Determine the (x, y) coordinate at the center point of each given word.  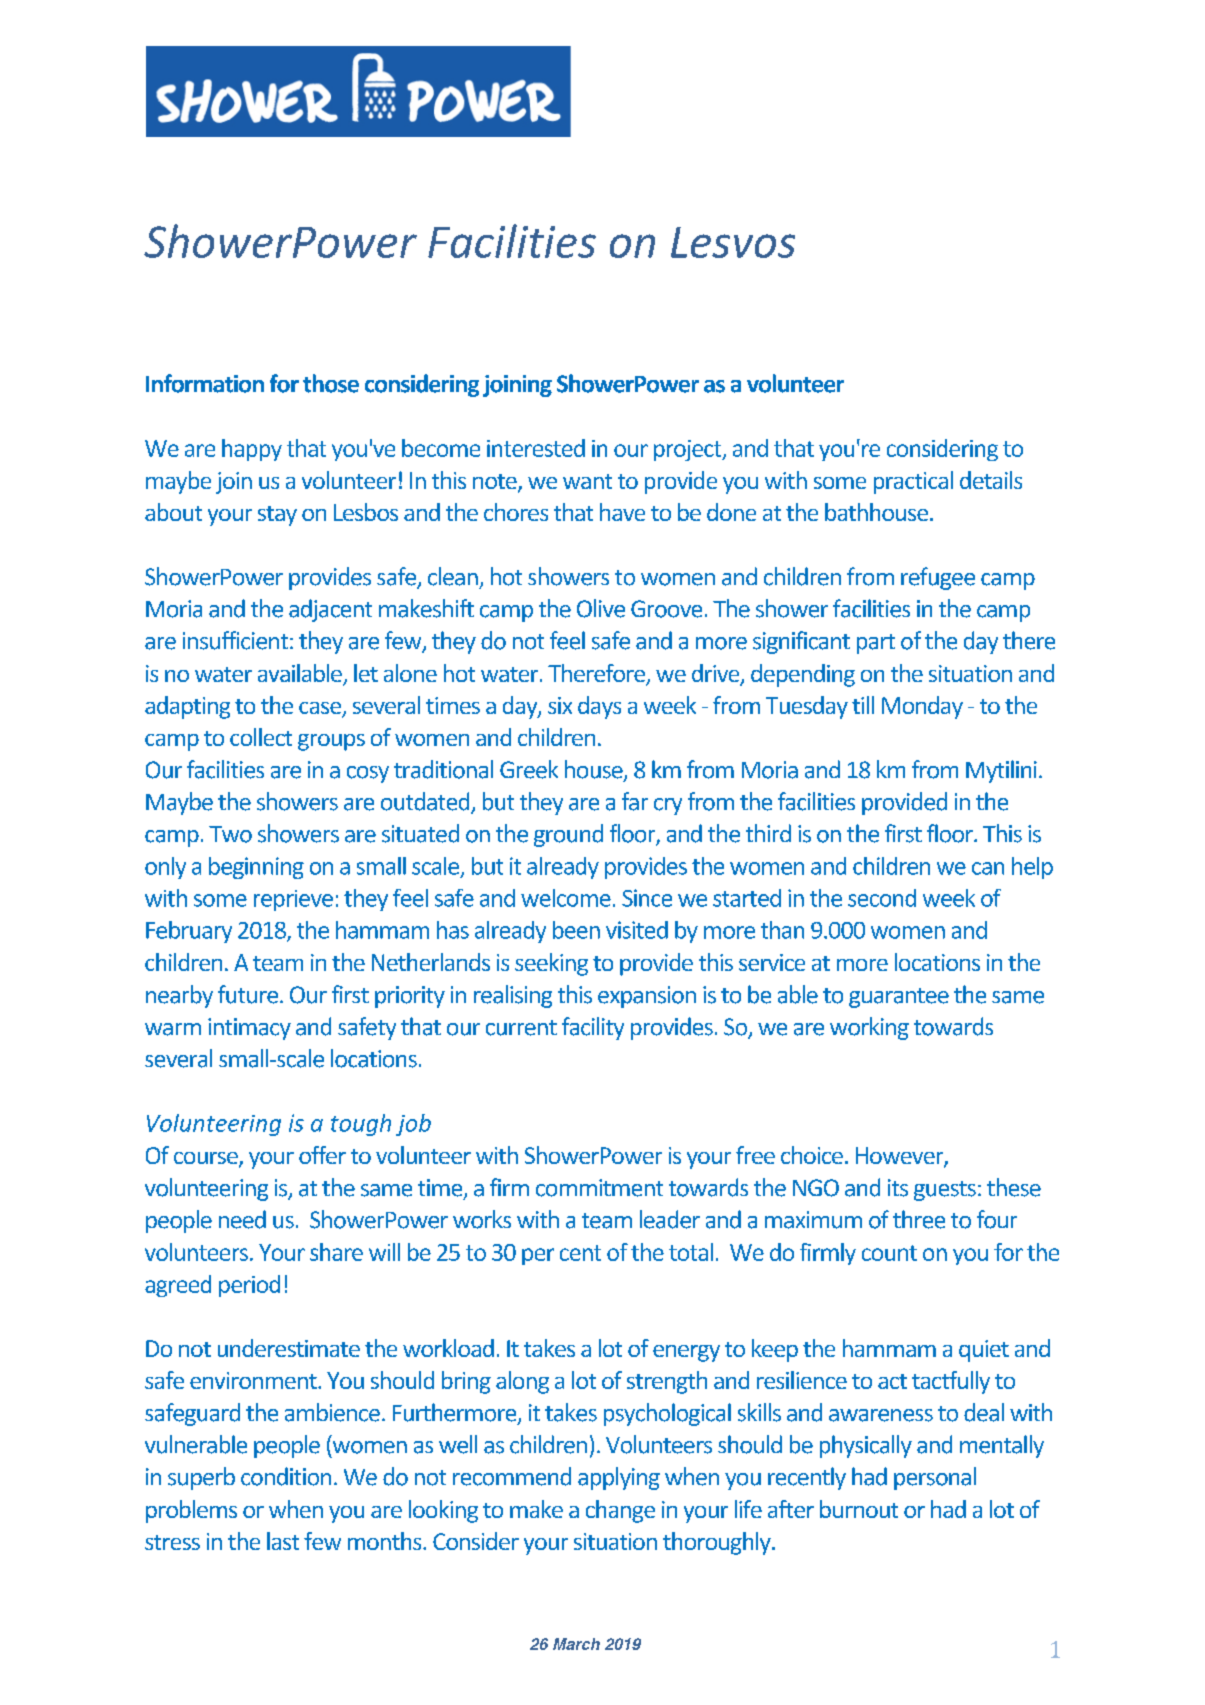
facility (593, 1028)
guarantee (899, 998)
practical (913, 482)
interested (536, 448)
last (283, 1541)
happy (252, 450)
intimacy (249, 1029)
